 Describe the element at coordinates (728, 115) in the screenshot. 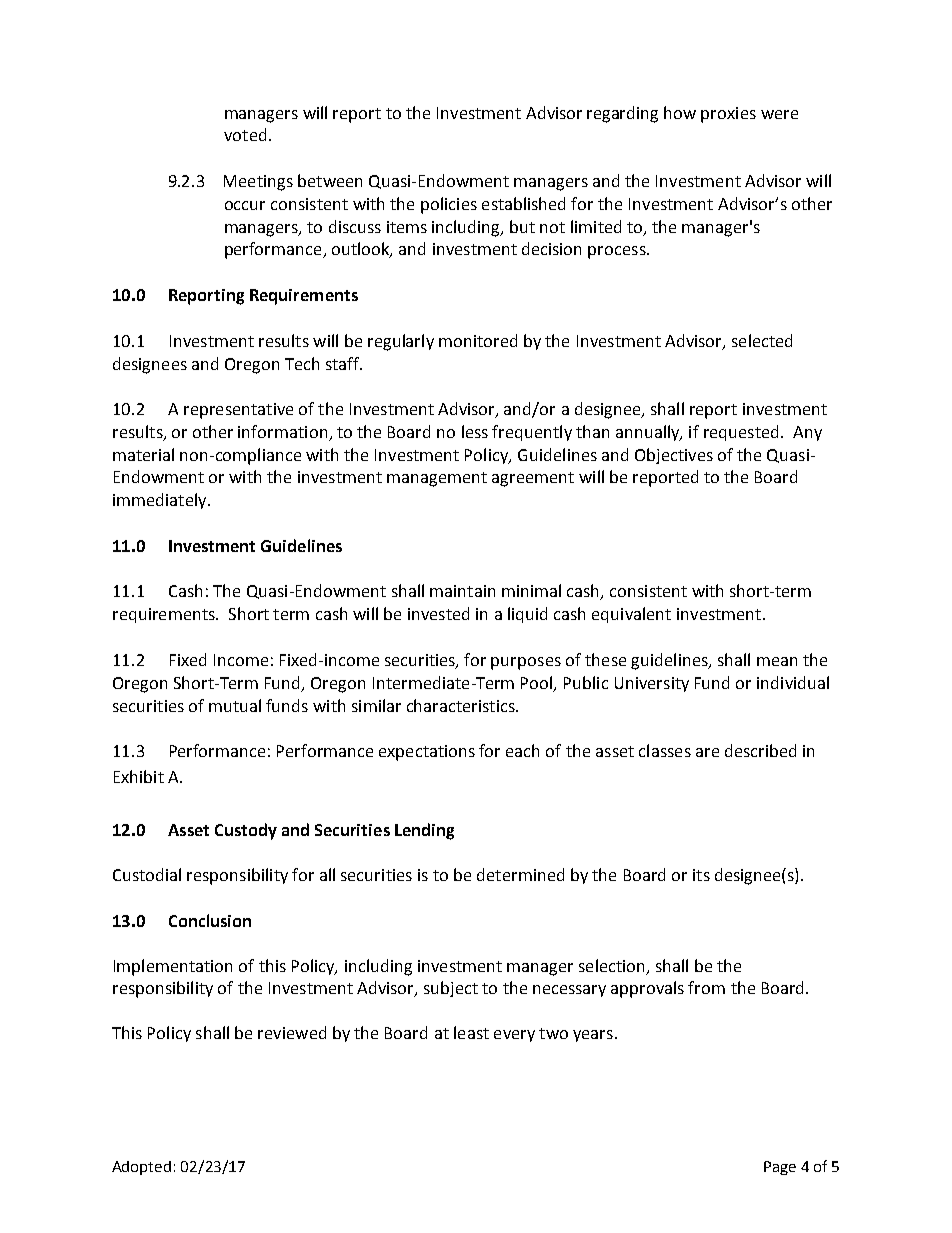

I see `proxies` at that location.
